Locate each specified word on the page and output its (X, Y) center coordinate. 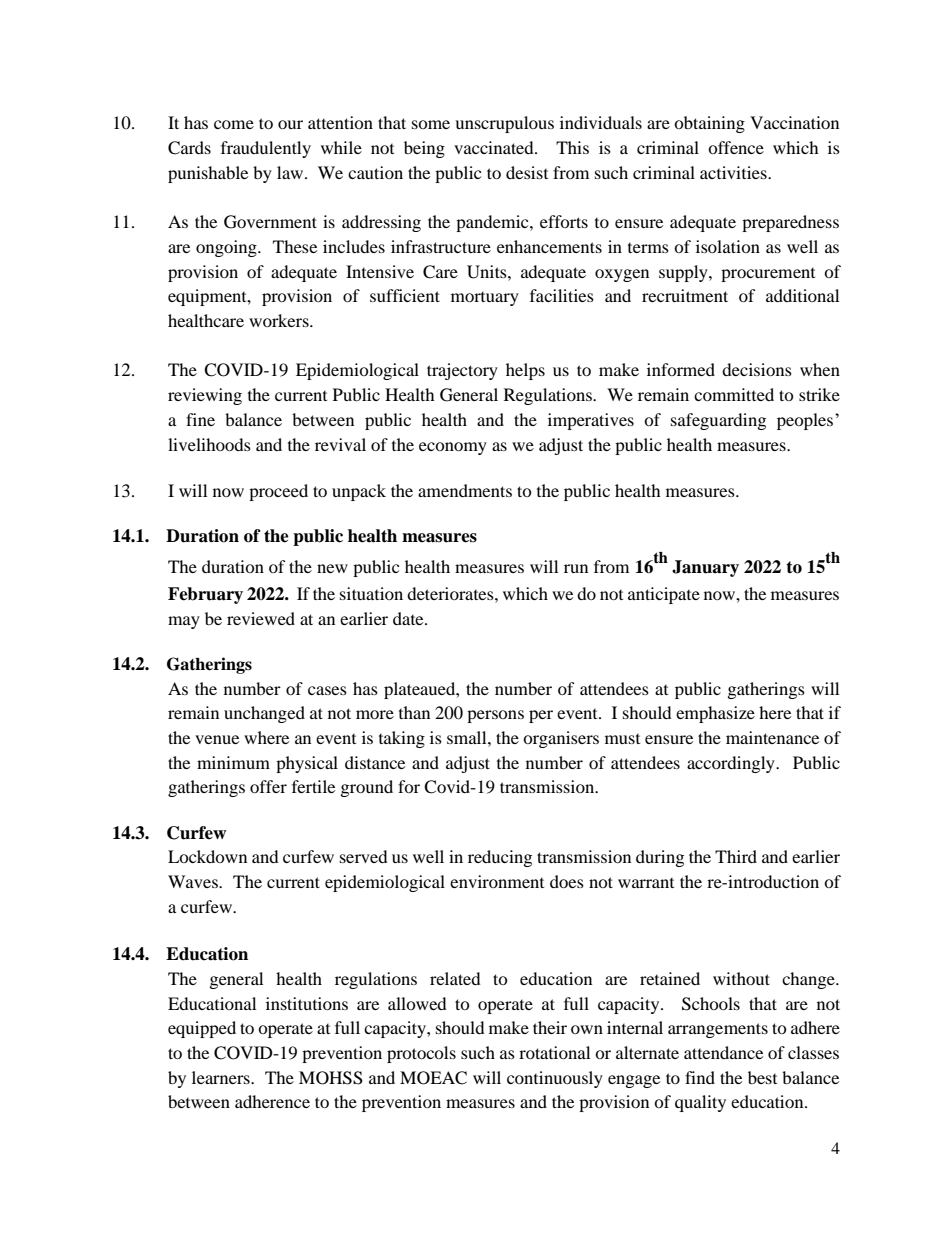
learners (222, 1077)
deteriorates (451, 593)
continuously (555, 1079)
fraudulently (266, 149)
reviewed (261, 618)
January (705, 568)
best (762, 1077)
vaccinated (495, 147)
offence (736, 147)
